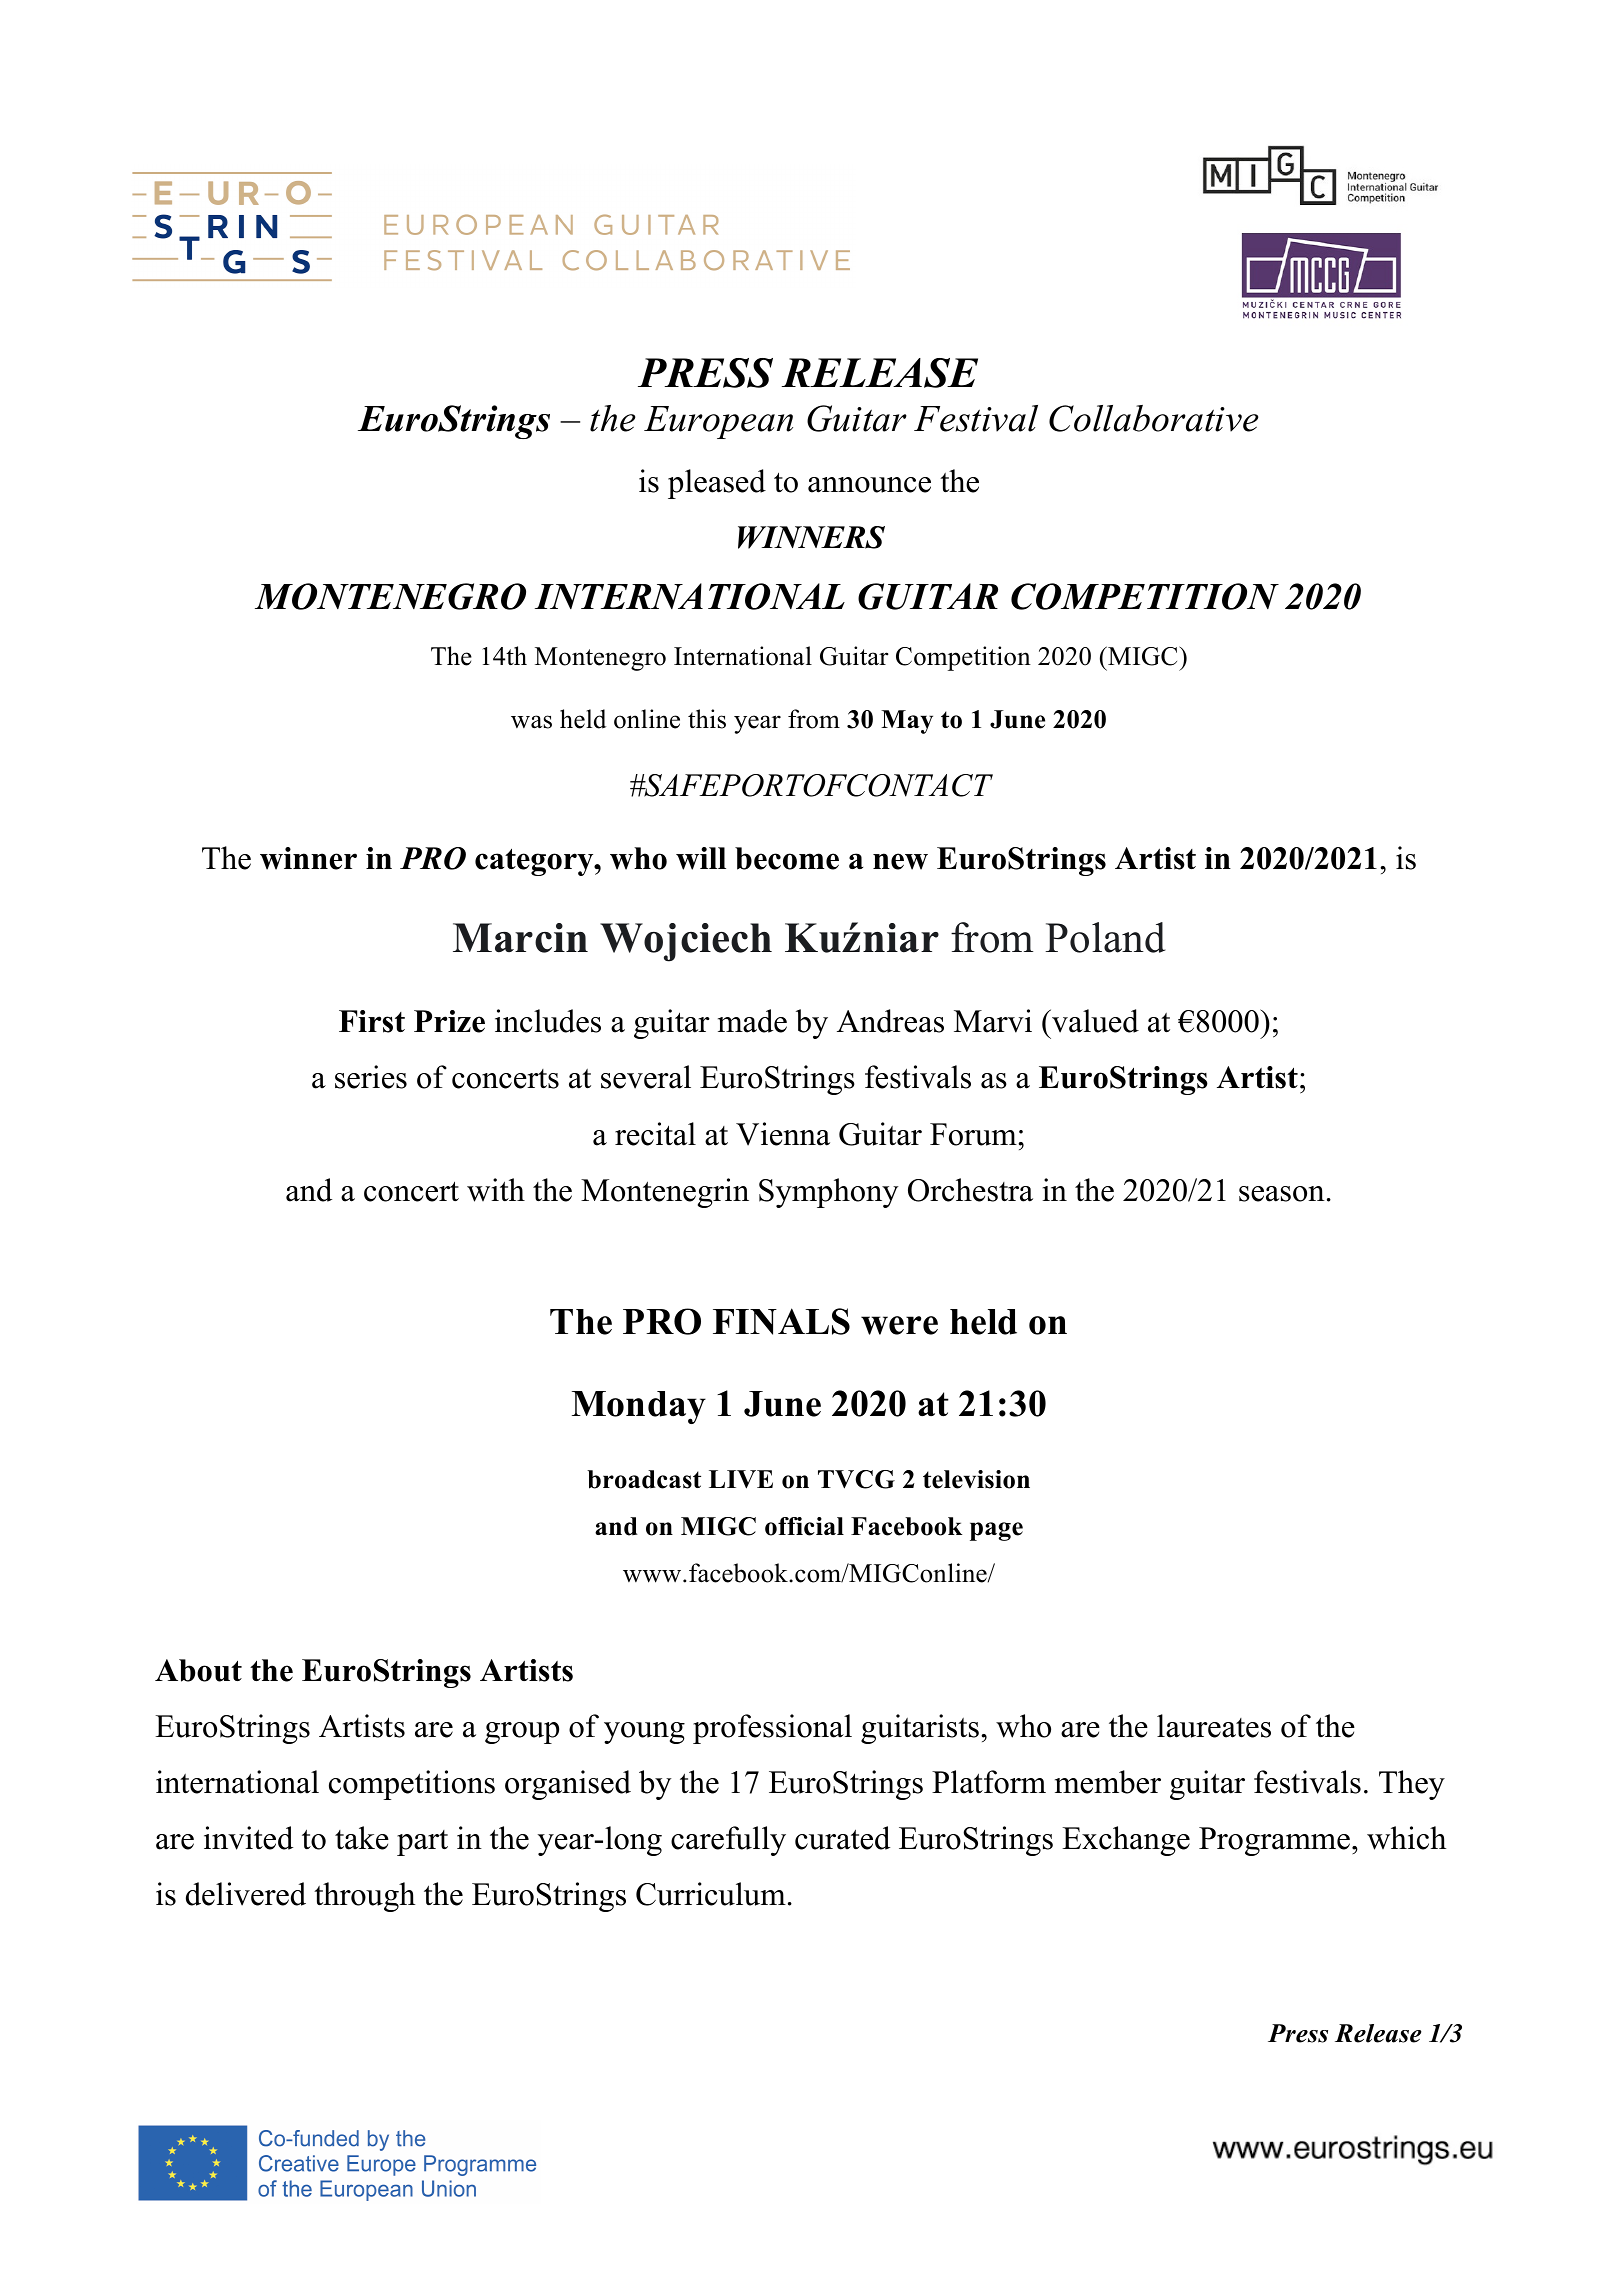  What do you see at coordinates (362, 1838) in the screenshot?
I see `take` at bounding box center [362, 1838].
